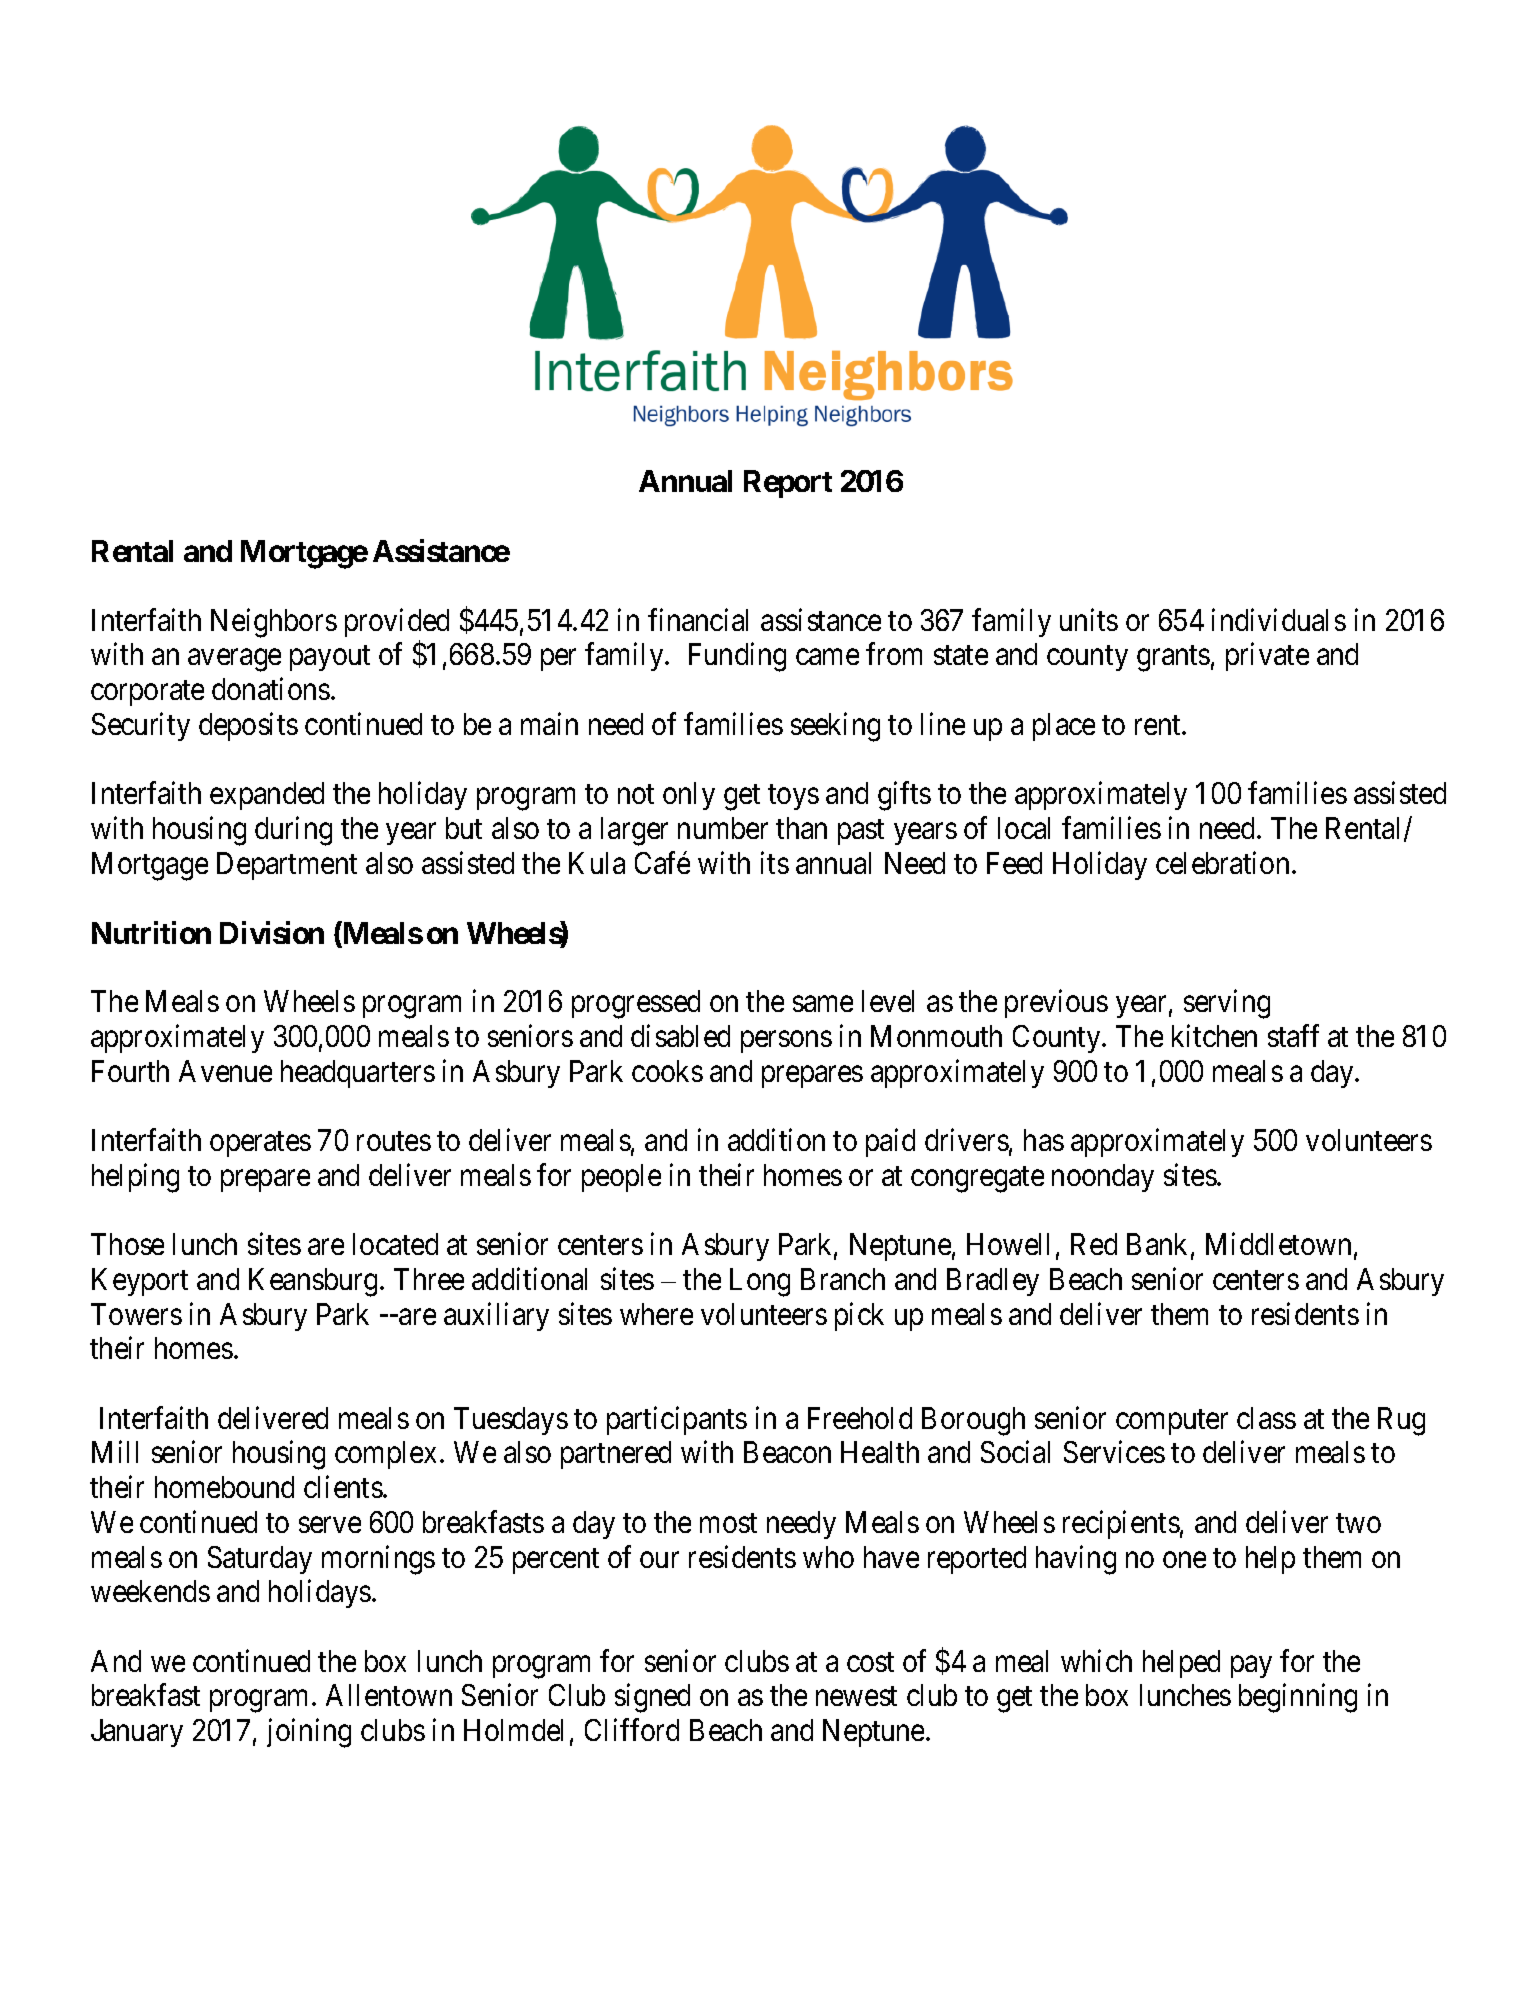 The width and height of the page is (1539, 1991). I want to click on Division, so click(272, 932).
